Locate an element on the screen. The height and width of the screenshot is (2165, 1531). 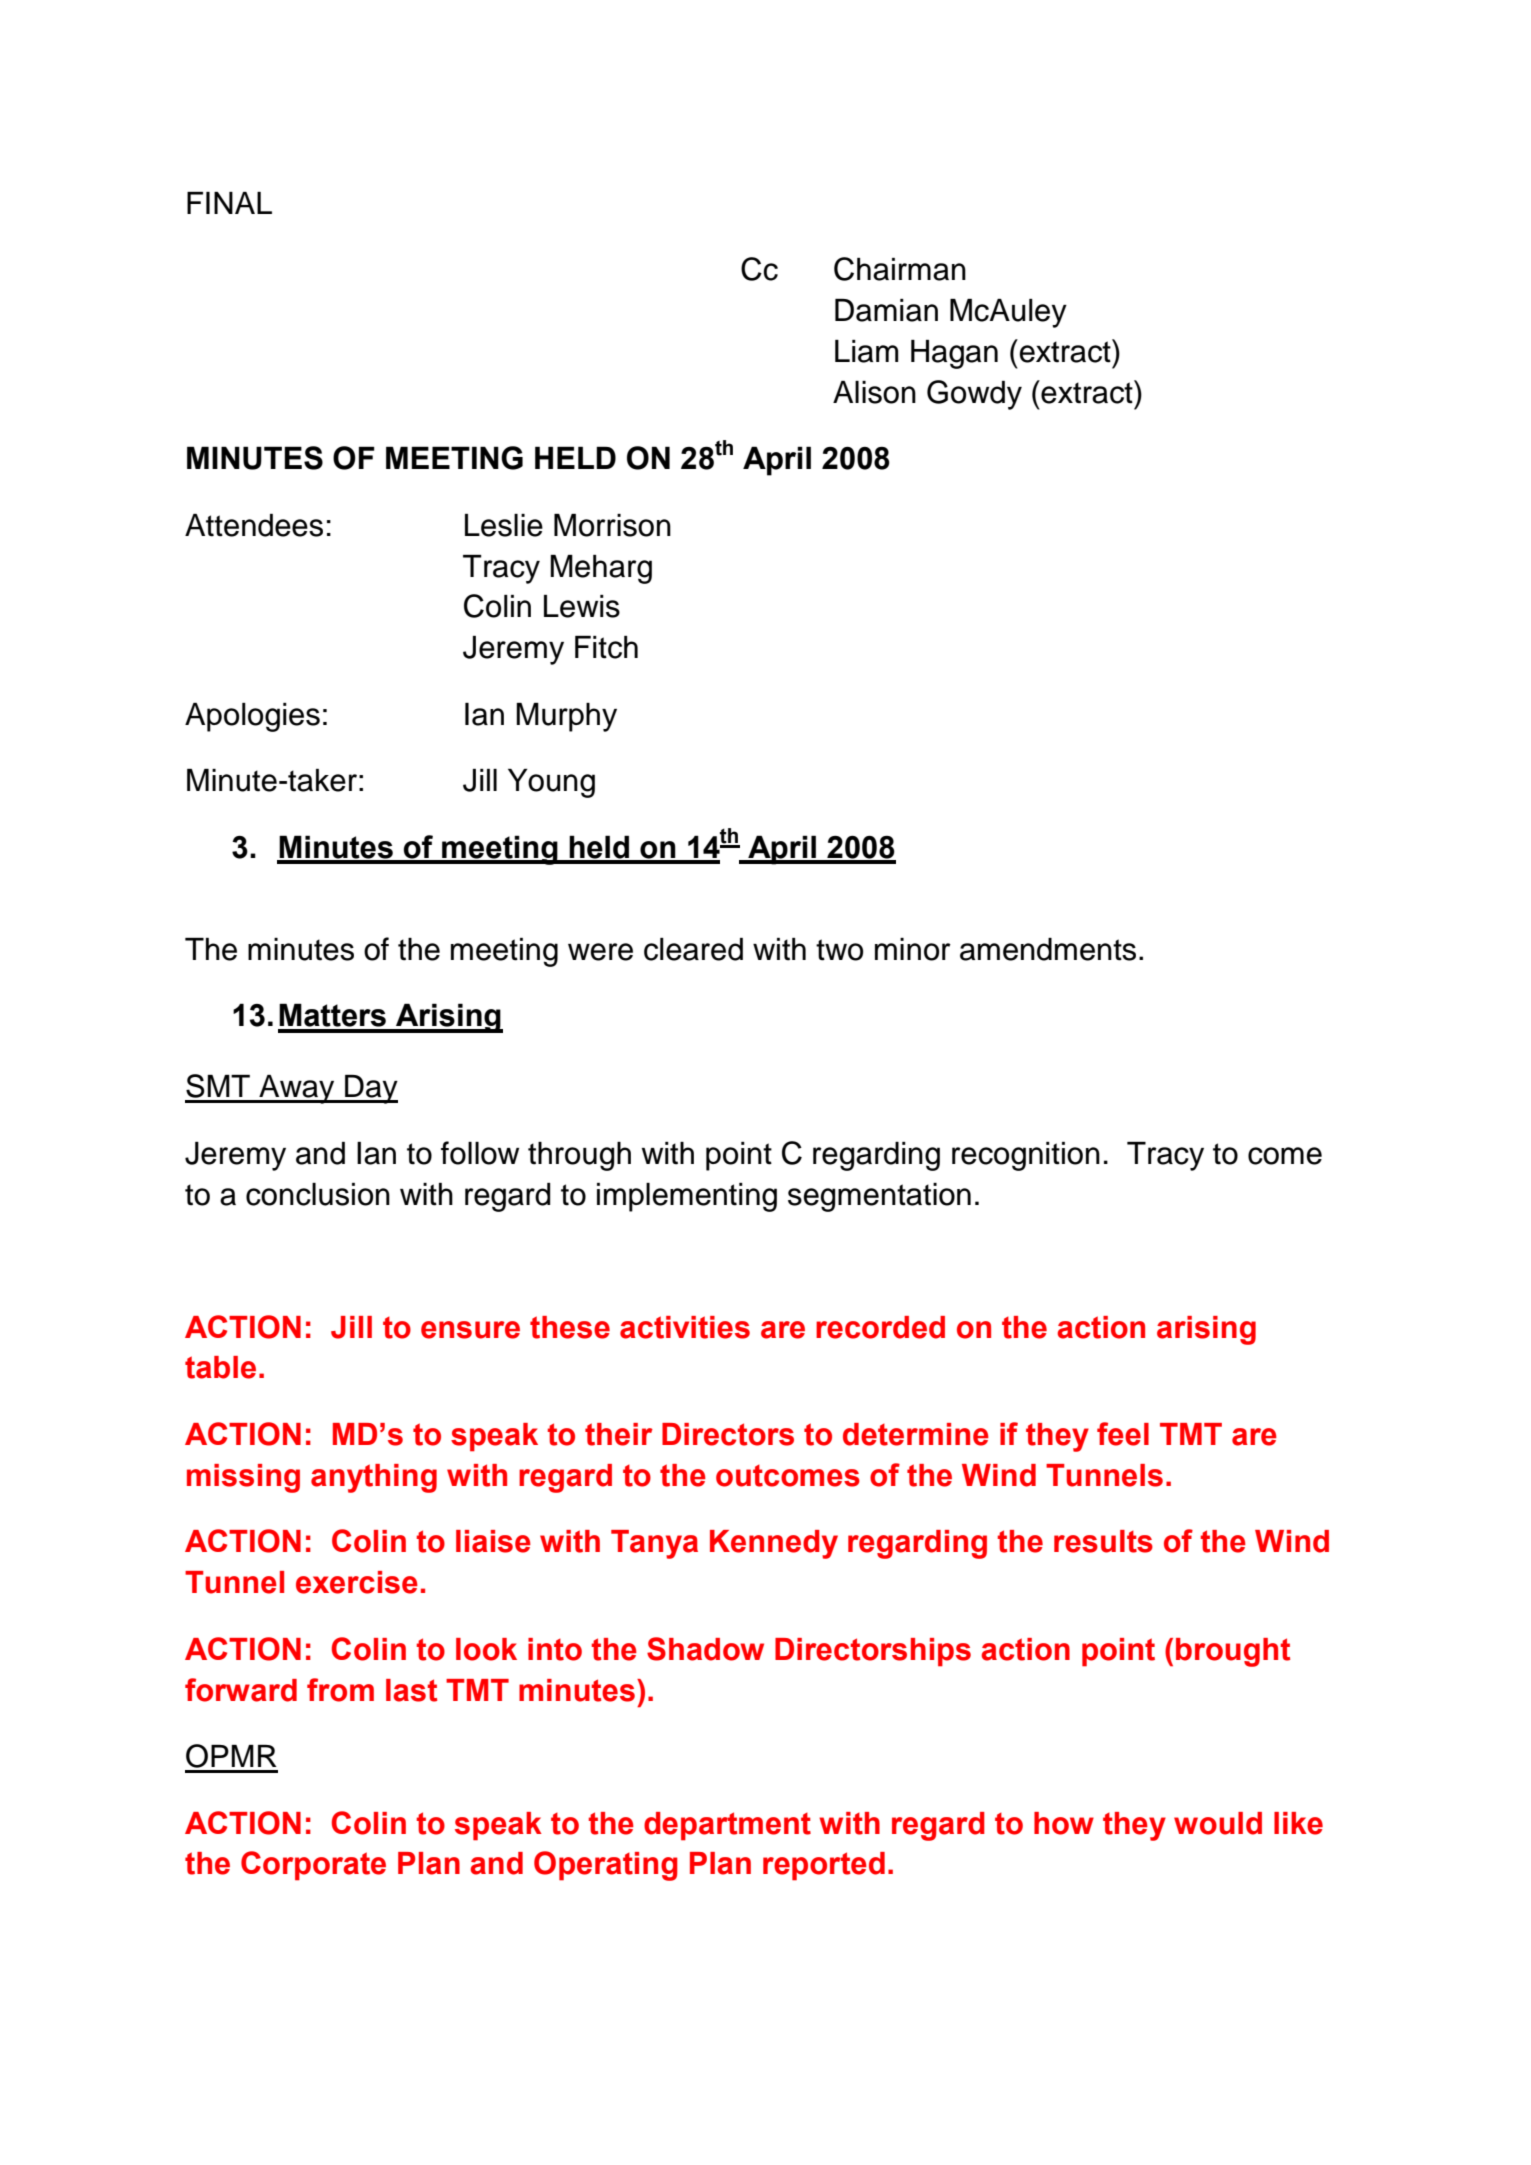
amendments is located at coordinates (1048, 949).
